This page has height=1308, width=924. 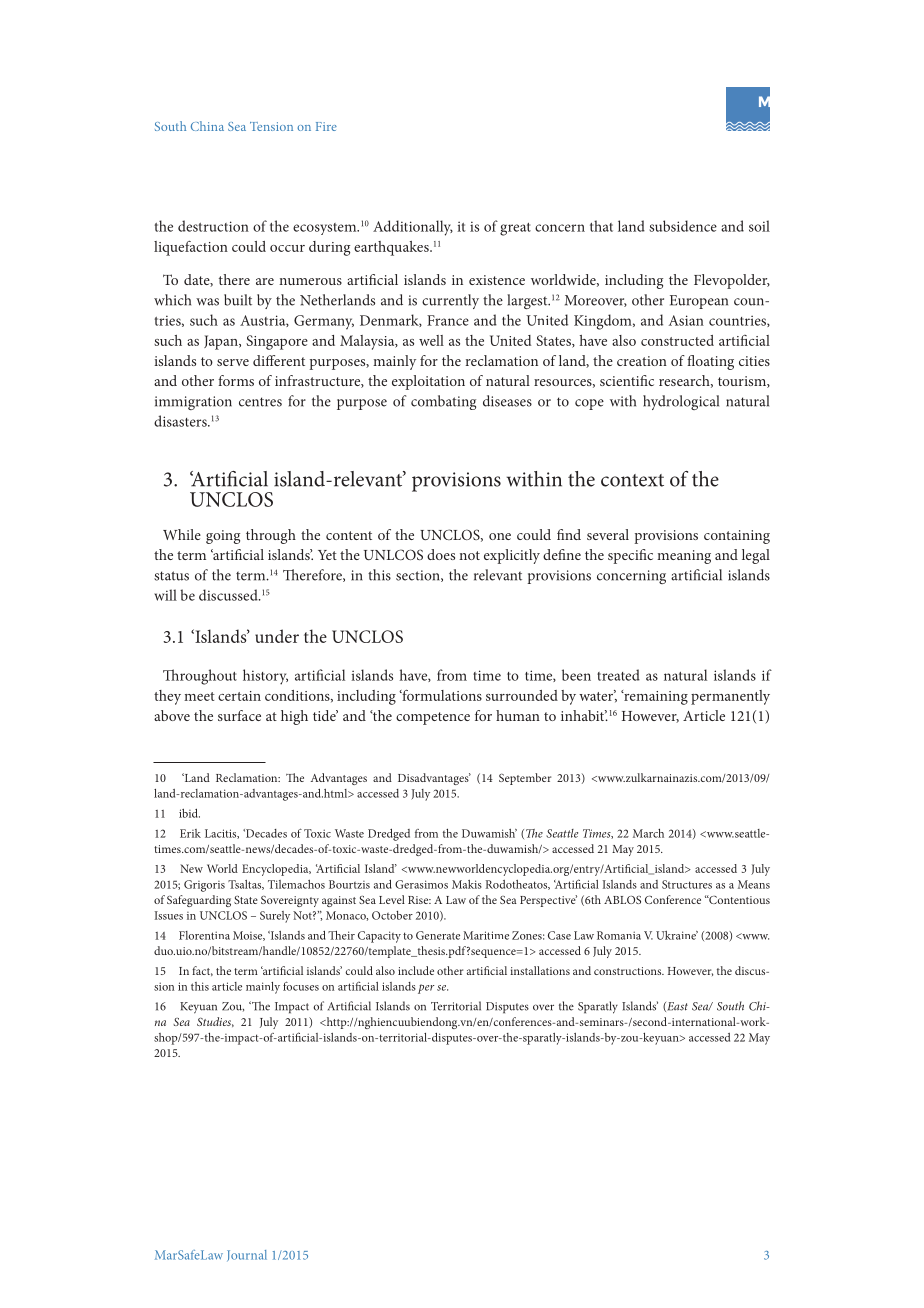 I want to click on does, so click(x=441, y=554).
